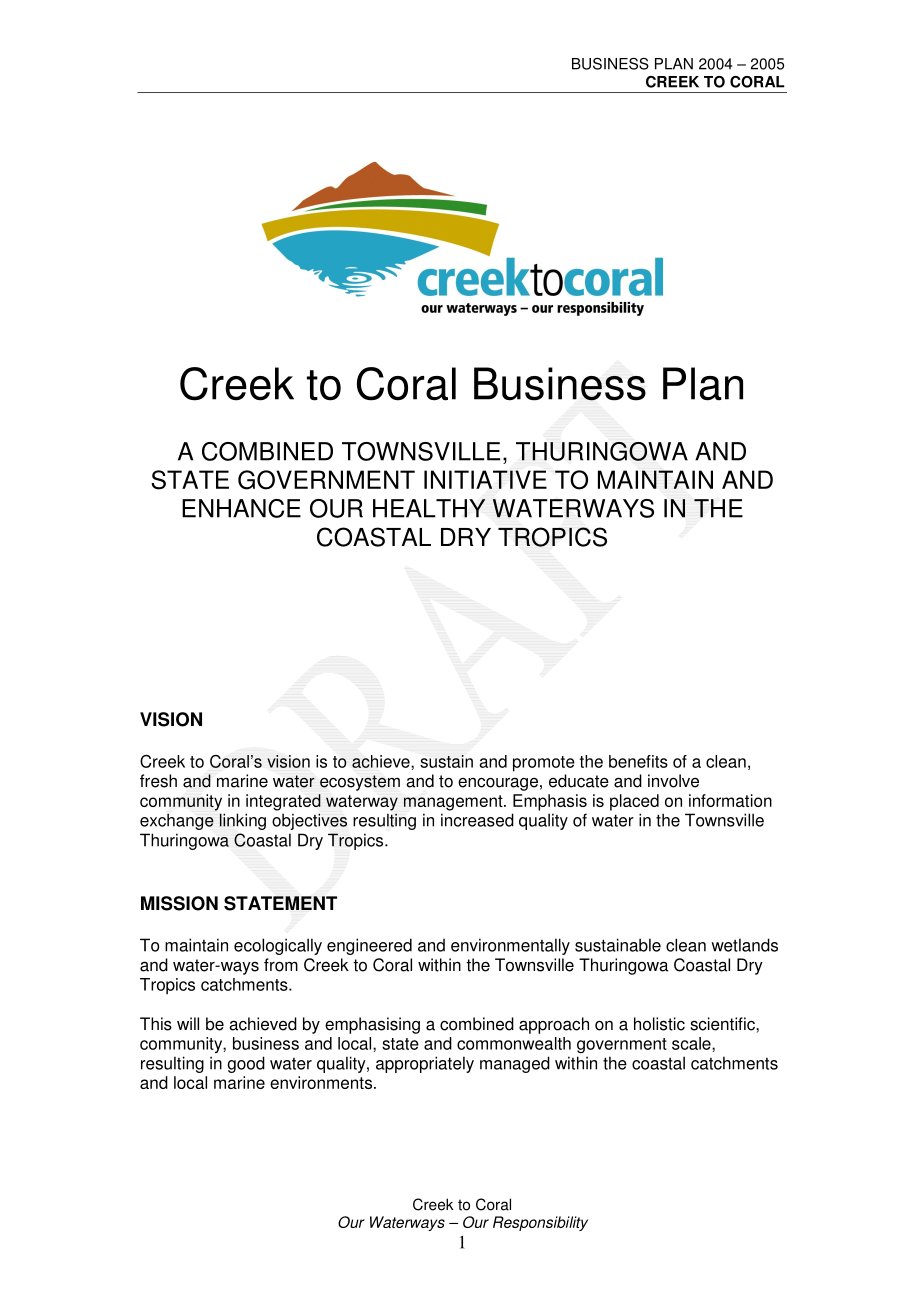  What do you see at coordinates (321, 1082) in the image?
I see `environments` at bounding box center [321, 1082].
